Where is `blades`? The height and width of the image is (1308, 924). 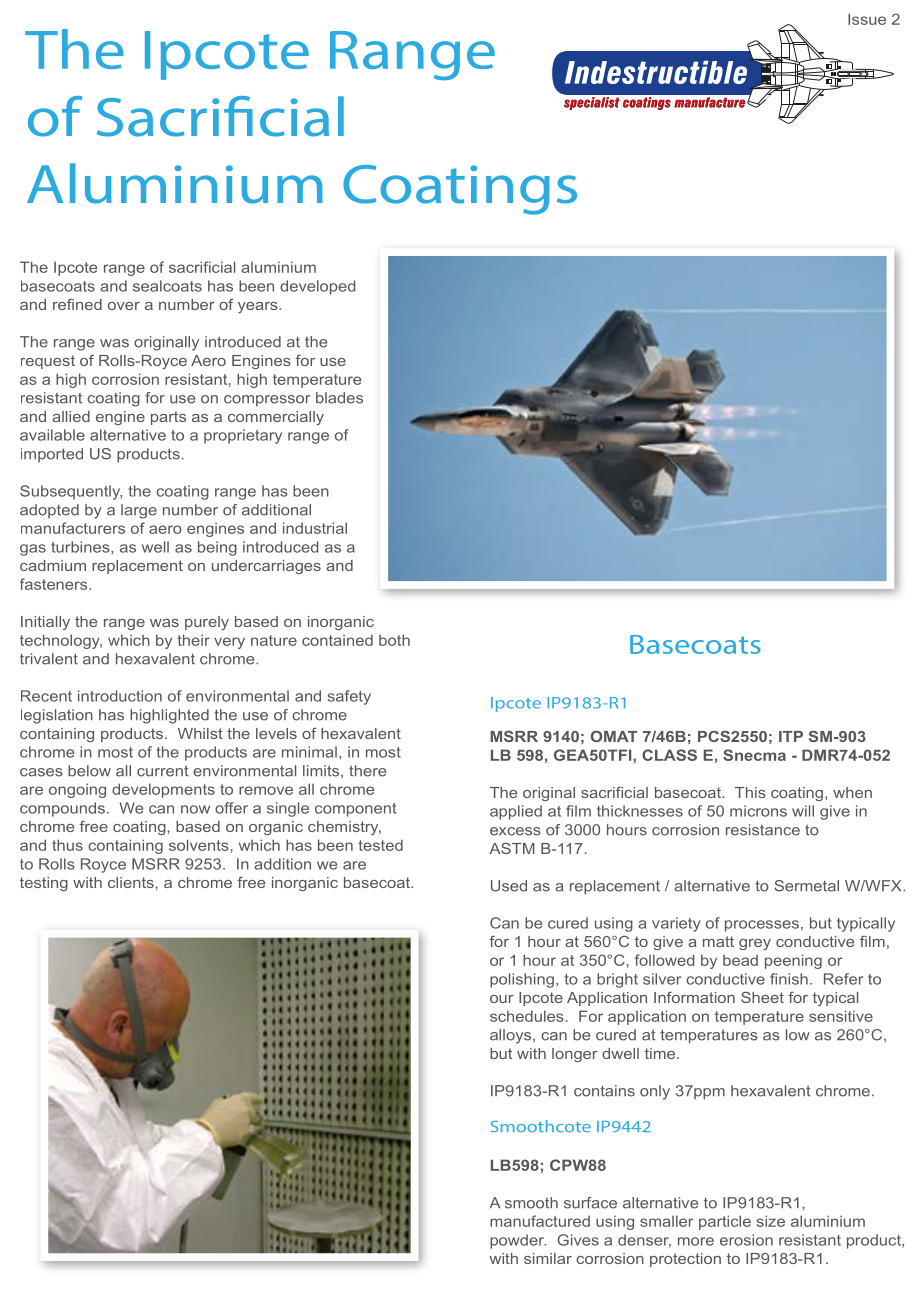 blades is located at coordinates (339, 398).
